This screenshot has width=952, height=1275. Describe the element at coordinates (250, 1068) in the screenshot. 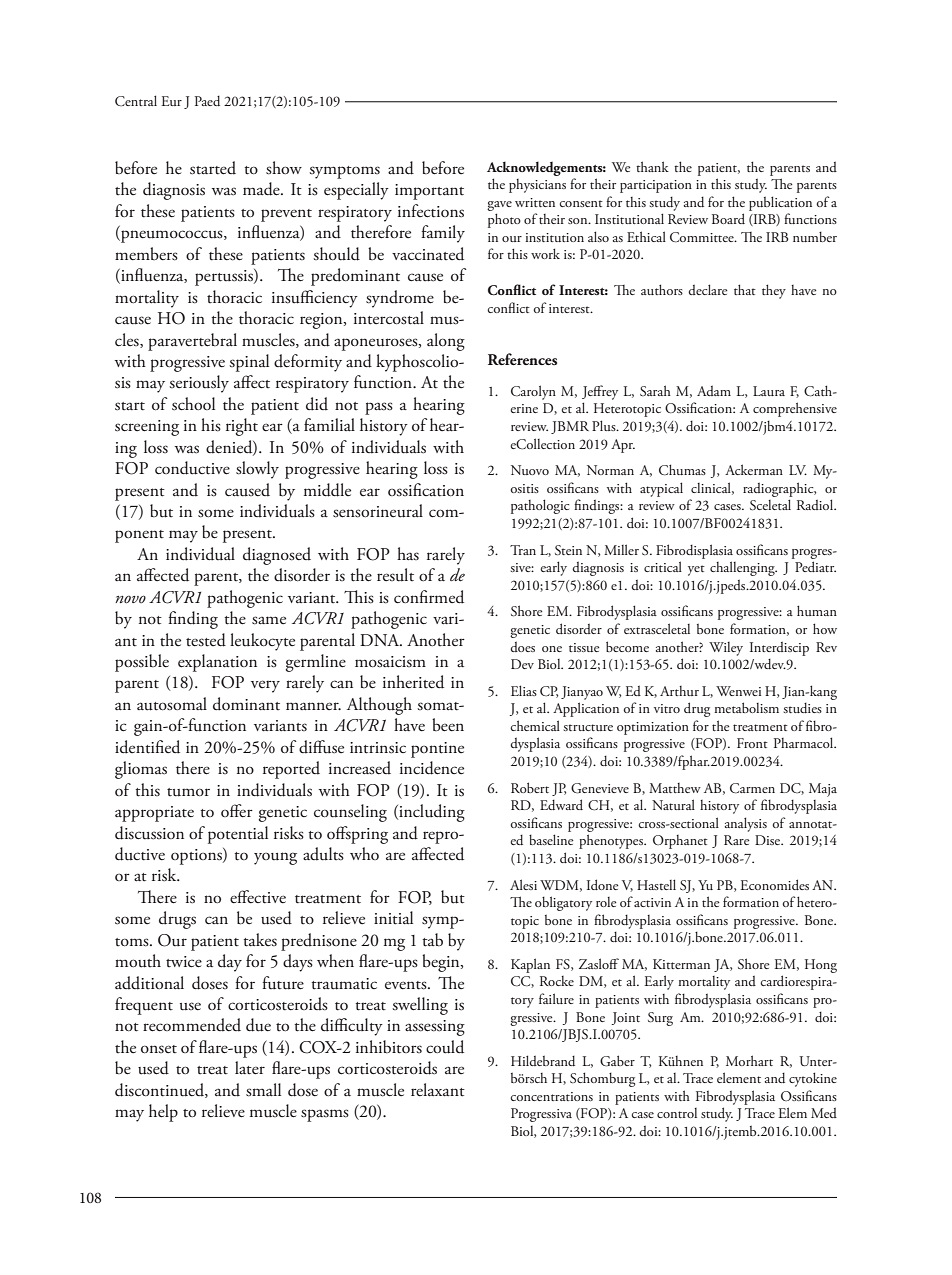

I see `later` at that location.
